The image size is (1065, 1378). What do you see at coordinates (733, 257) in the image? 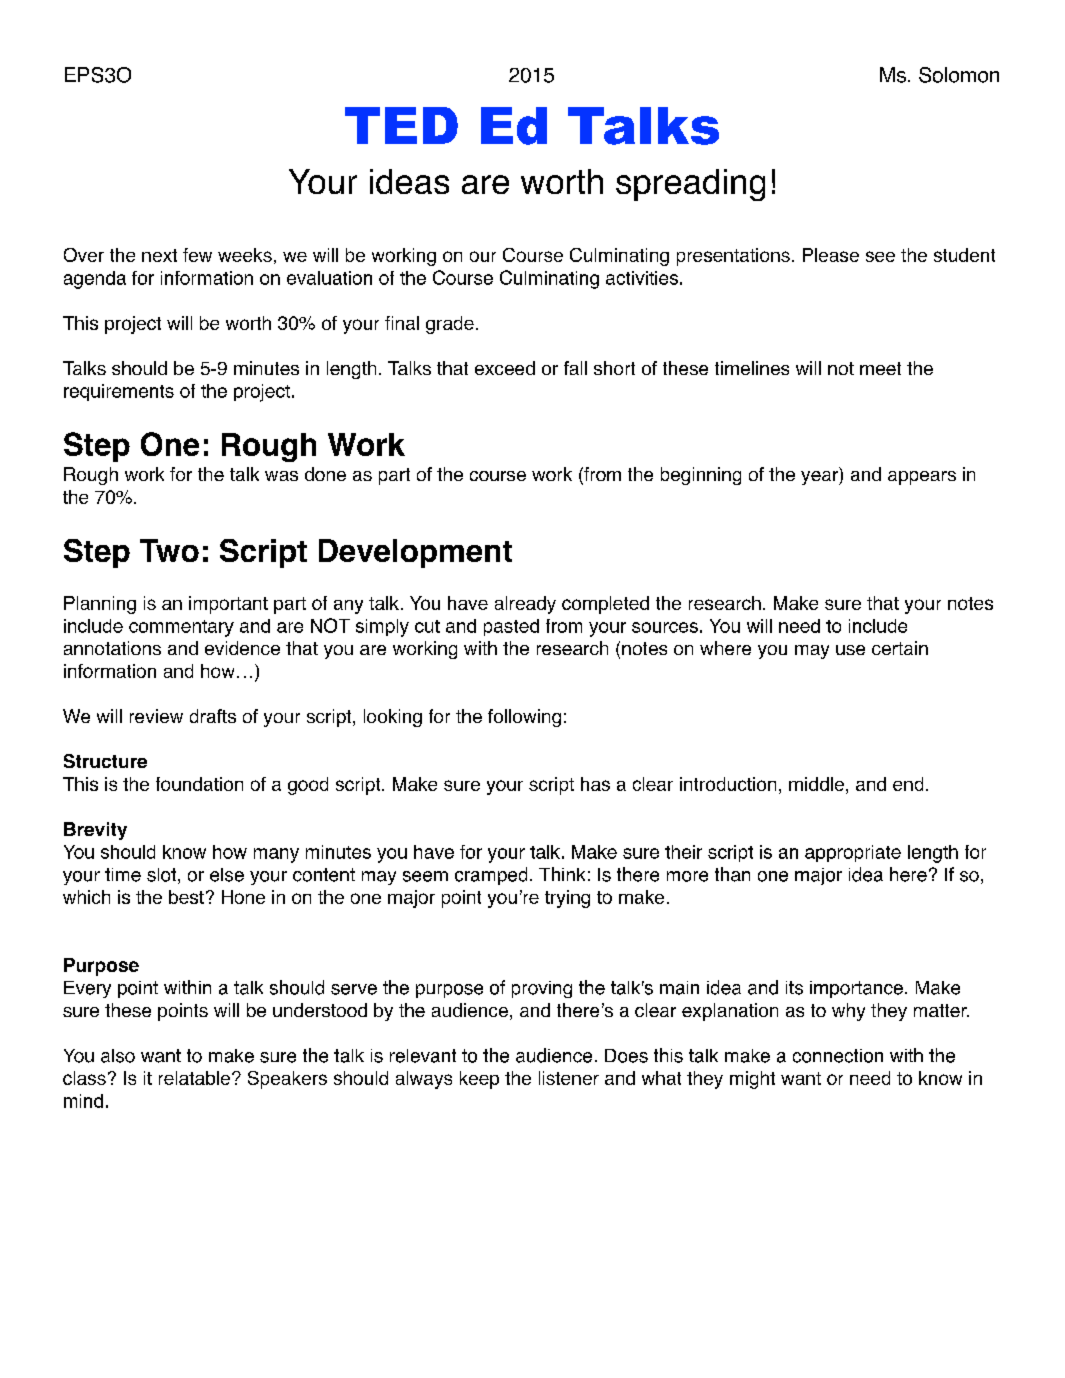
I see `presentations` at bounding box center [733, 257].
